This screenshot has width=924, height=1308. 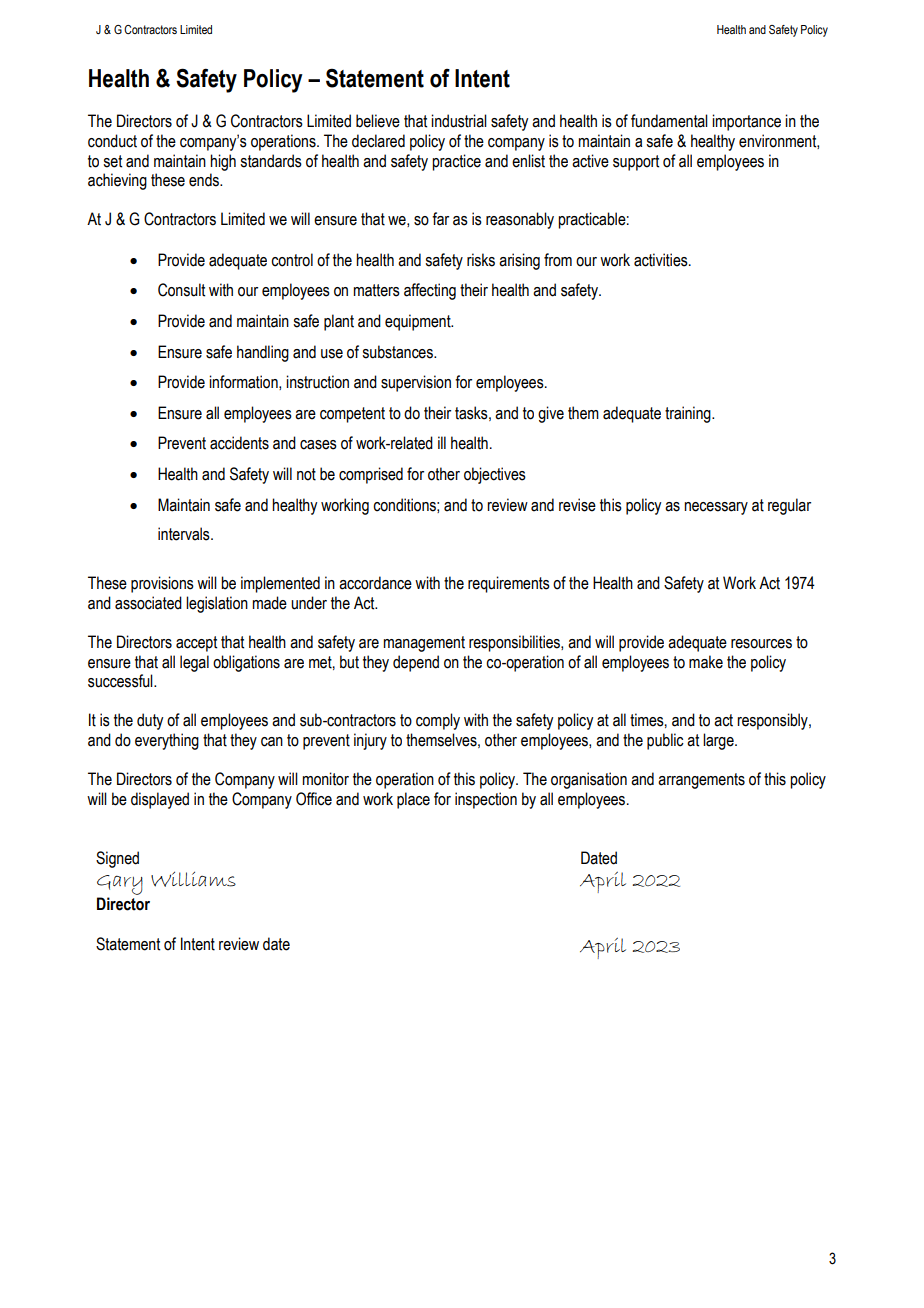 What do you see at coordinates (746, 122) in the screenshot?
I see `importance` at bounding box center [746, 122].
